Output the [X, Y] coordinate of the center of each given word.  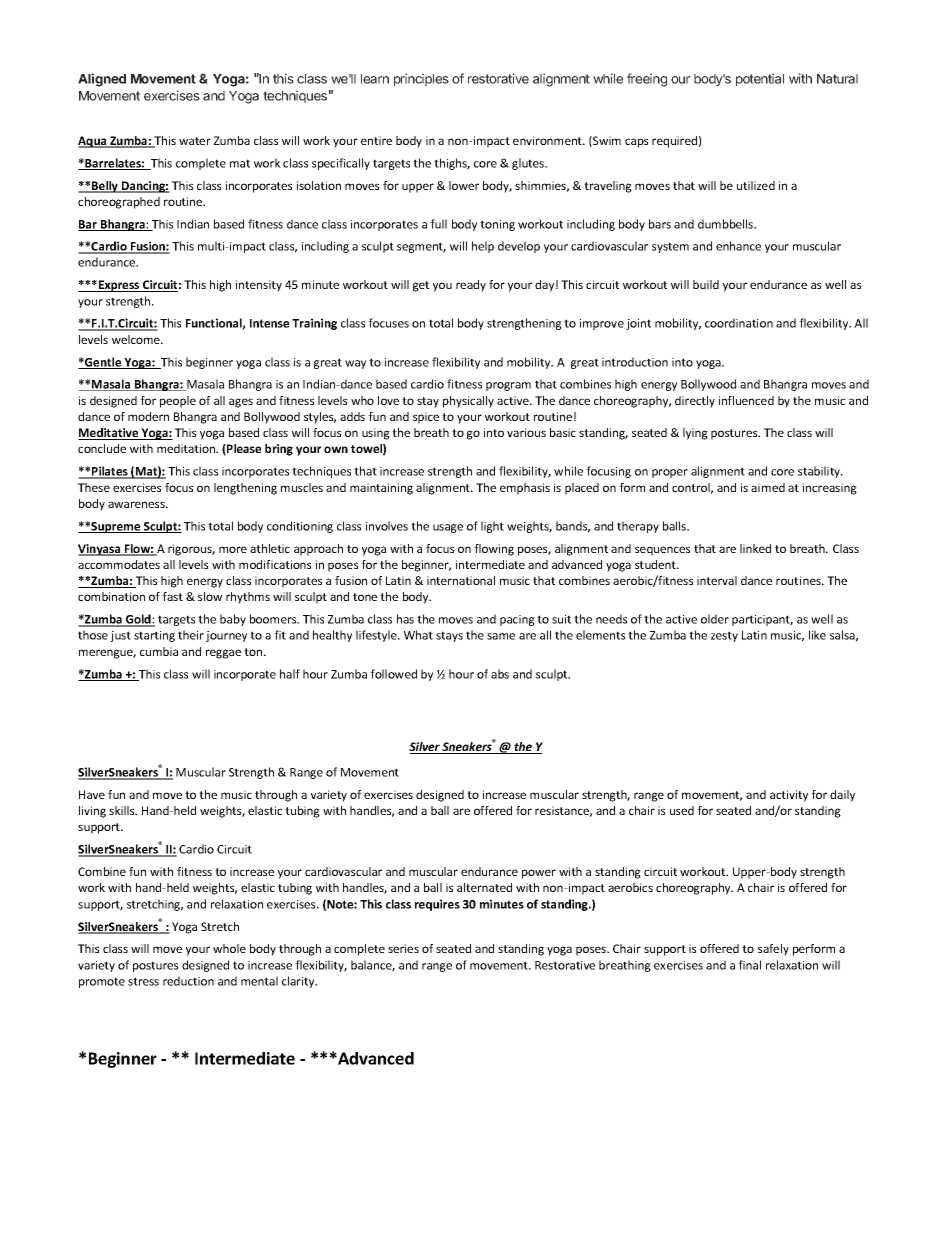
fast [172, 596]
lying [695, 434]
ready [471, 286]
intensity [259, 286]
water [195, 141]
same [501, 636]
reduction [188, 981]
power [539, 874]
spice [426, 418]
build [706, 284]
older [715, 619]
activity [789, 796]
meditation [187, 448]
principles [421, 79]
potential [760, 79]
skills [123, 810]
